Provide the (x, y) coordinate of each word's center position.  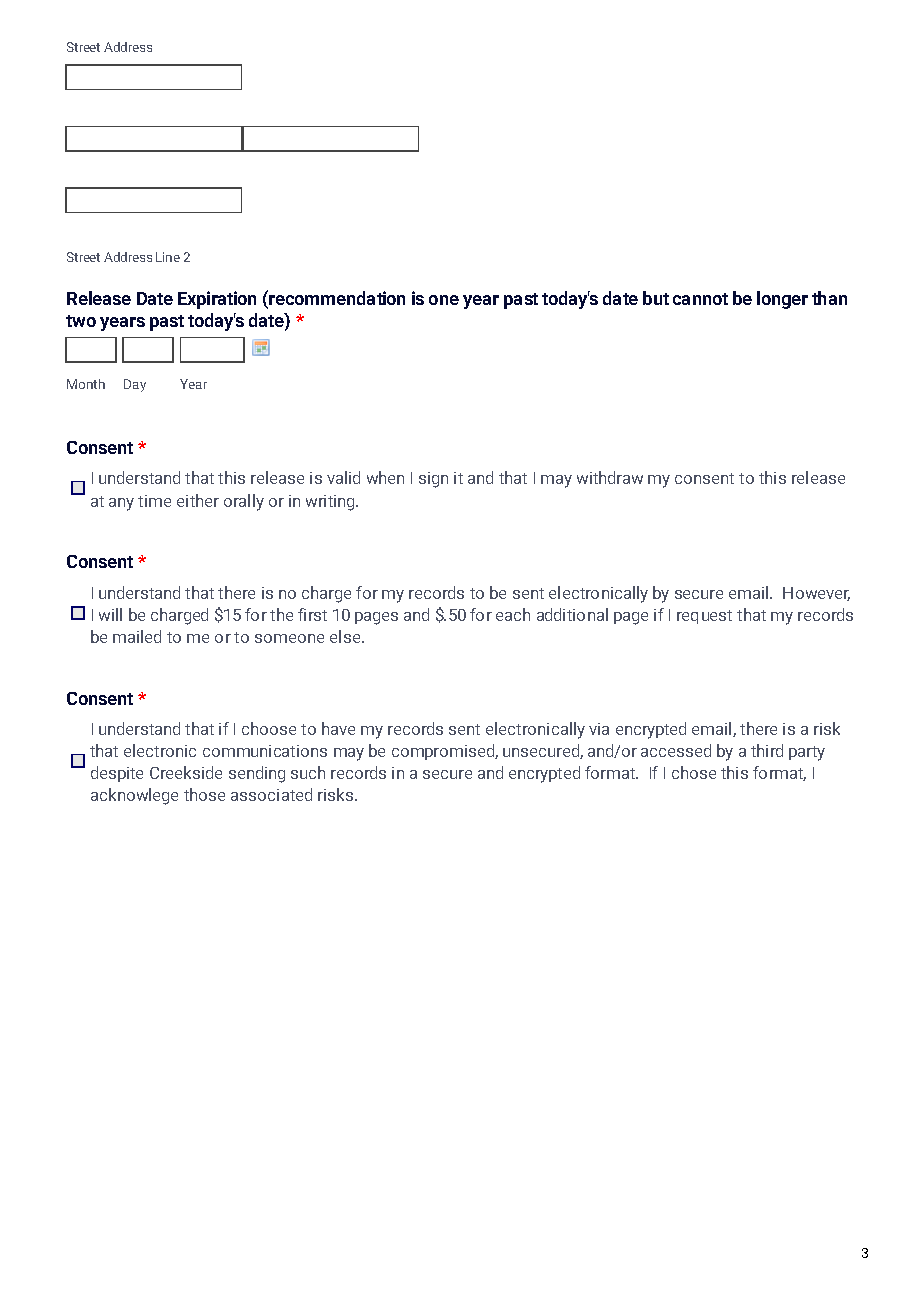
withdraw (610, 477)
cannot (700, 299)
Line (168, 257)
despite (117, 774)
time (154, 501)
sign (433, 480)
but (656, 298)
